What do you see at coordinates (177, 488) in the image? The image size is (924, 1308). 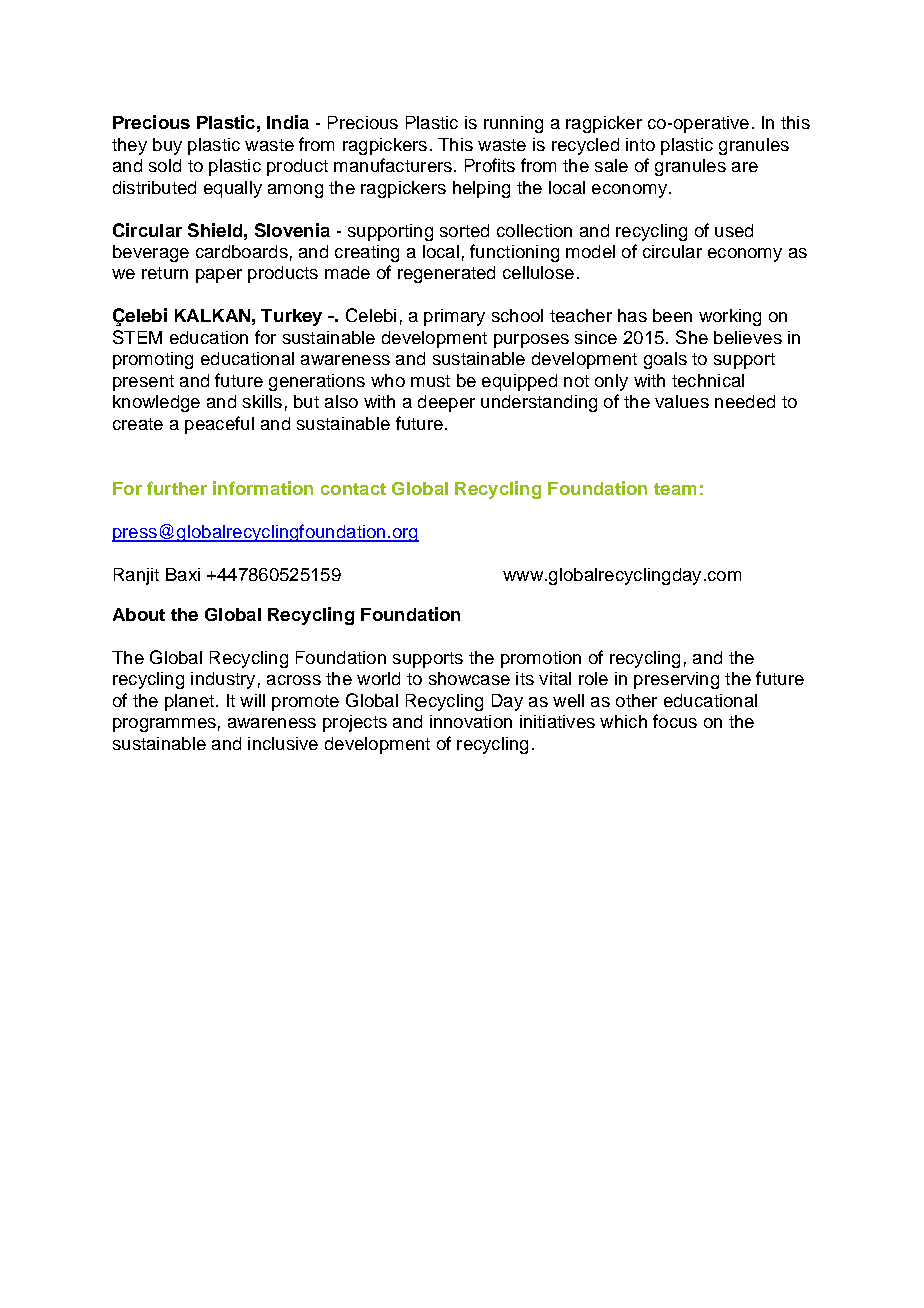 I see `further` at bounding box center [177, 488].
